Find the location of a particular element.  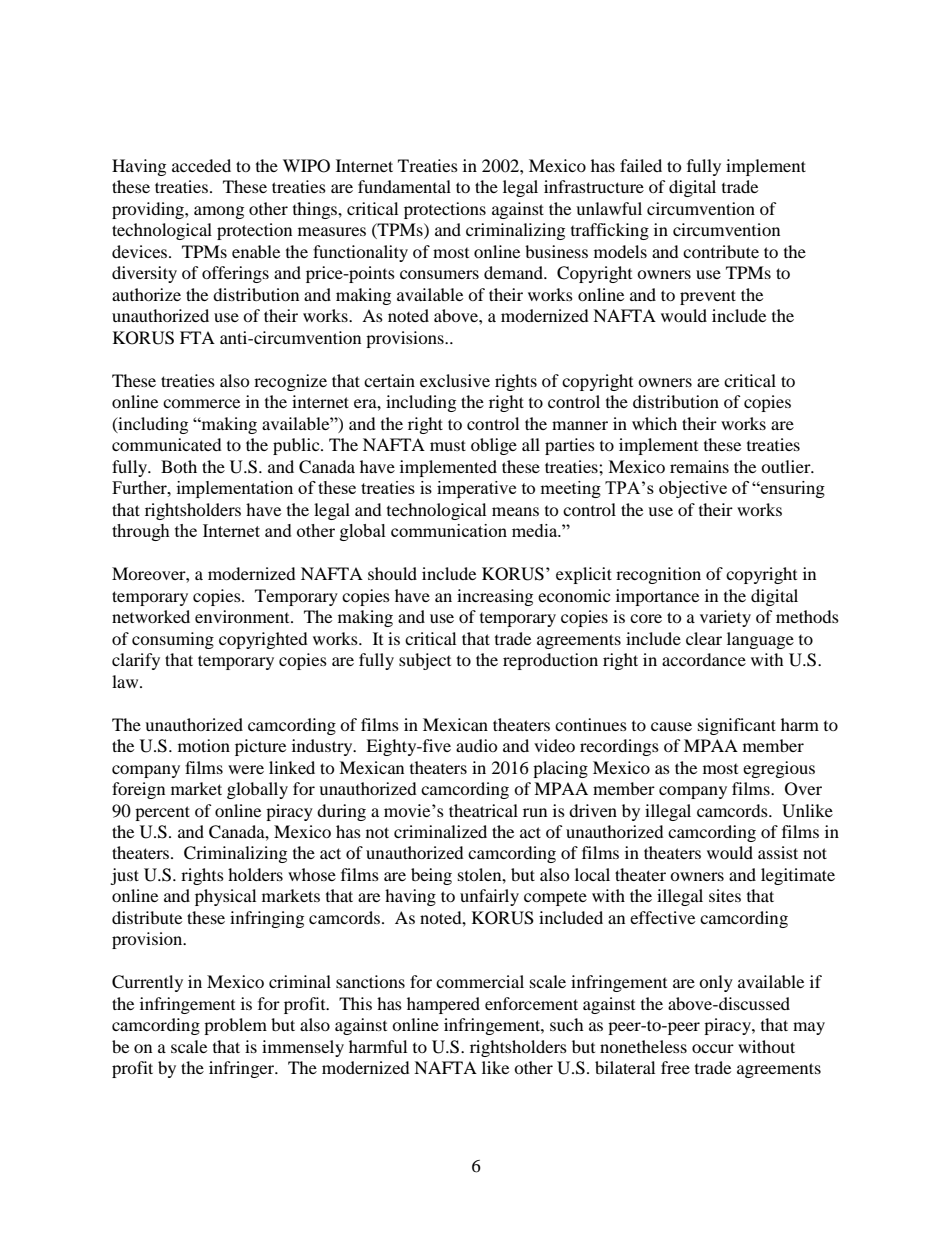

audio is located at coordinates (477, 745).
